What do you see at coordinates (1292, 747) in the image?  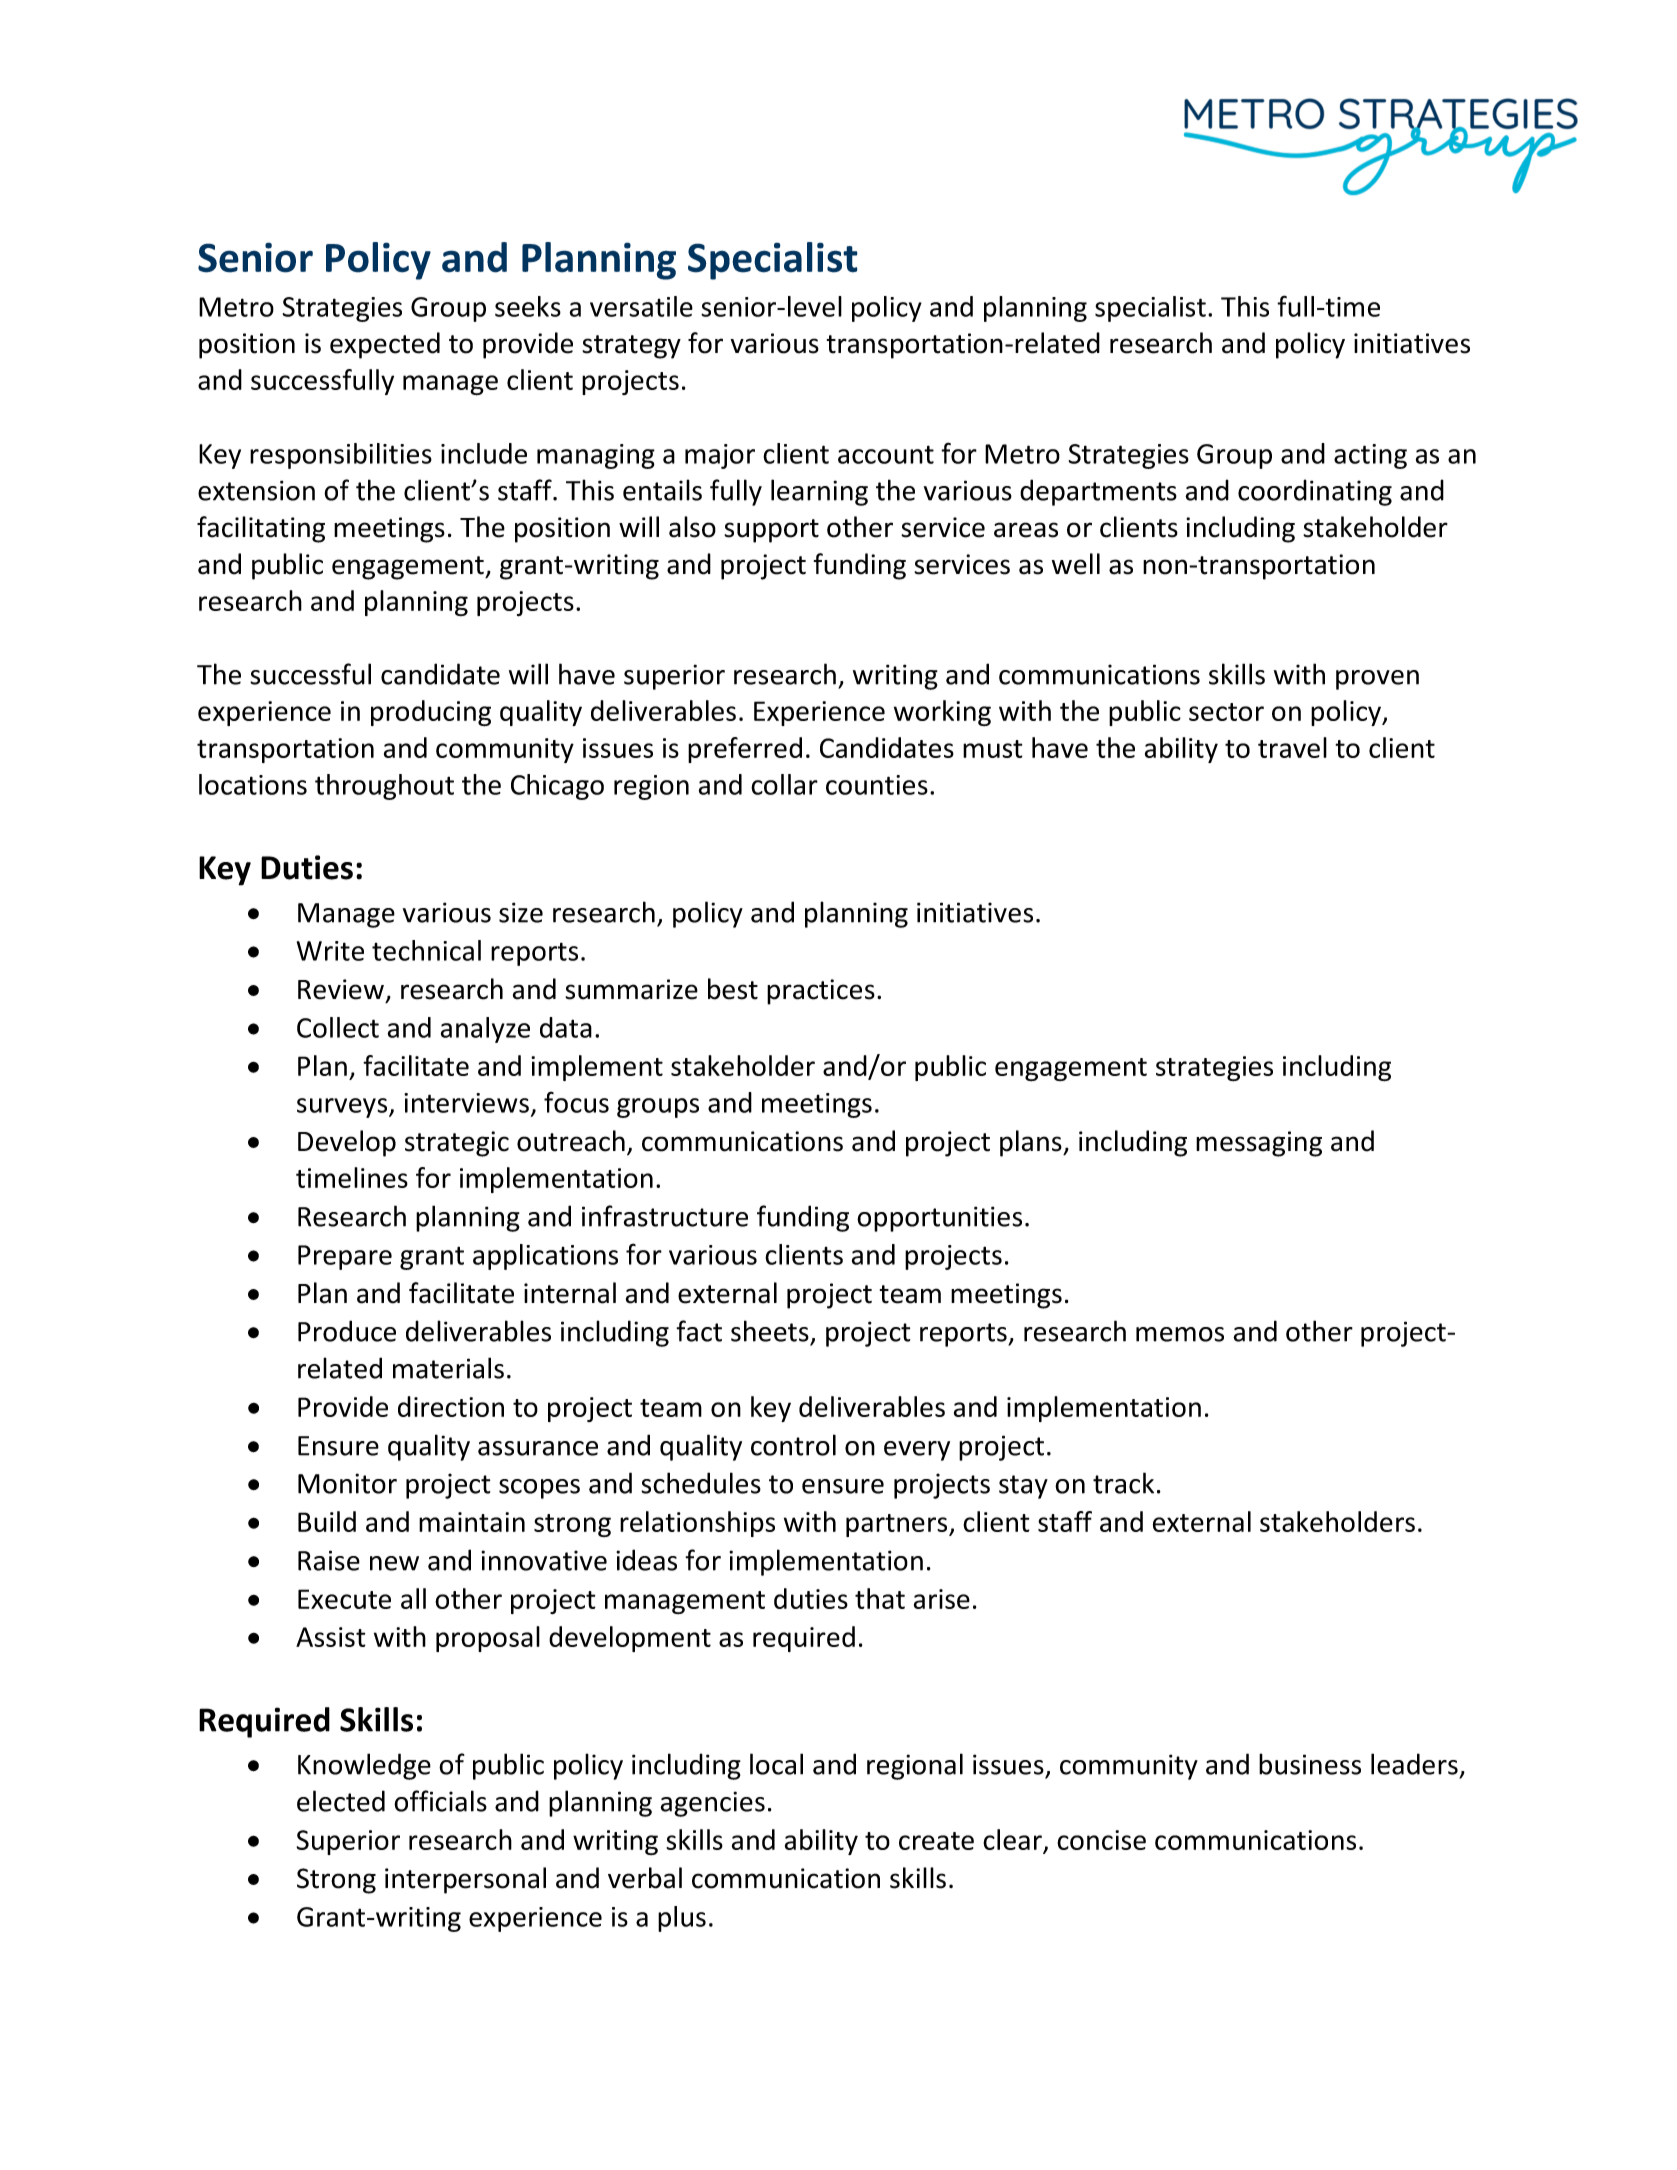 I see `travel` at bounding box center [1292, 747].
